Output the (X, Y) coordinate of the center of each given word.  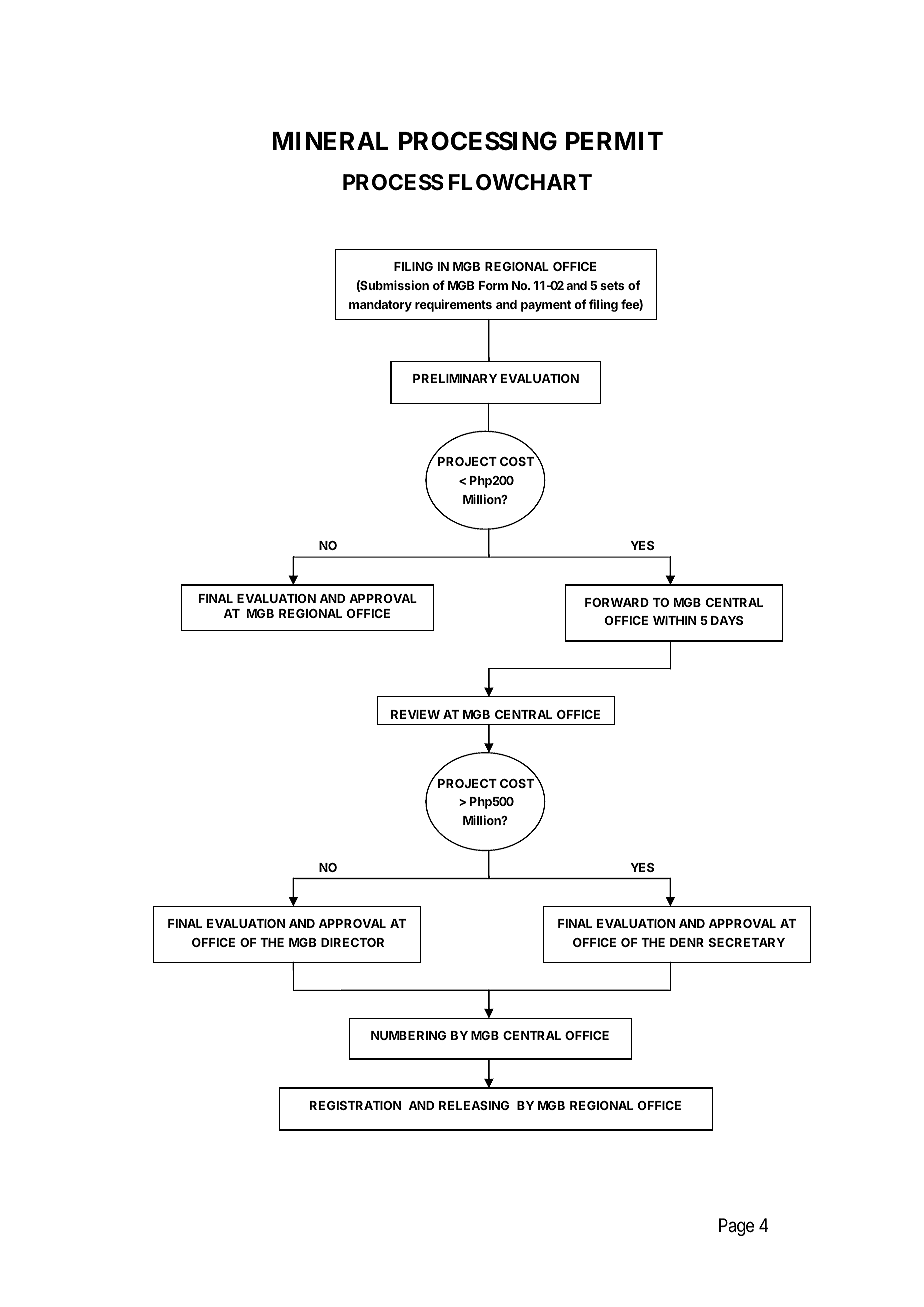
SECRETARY (747, 942)
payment (546, 306)
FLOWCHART (520, 182)
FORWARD (617, 602)
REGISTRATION (355, 1105)
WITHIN (674, 620)
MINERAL (330, 141)
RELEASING (474, 1105)
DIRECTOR (352, 942)
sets (612, 285)
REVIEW (415, 714)
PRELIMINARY (455, 378)
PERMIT (614, 141)
